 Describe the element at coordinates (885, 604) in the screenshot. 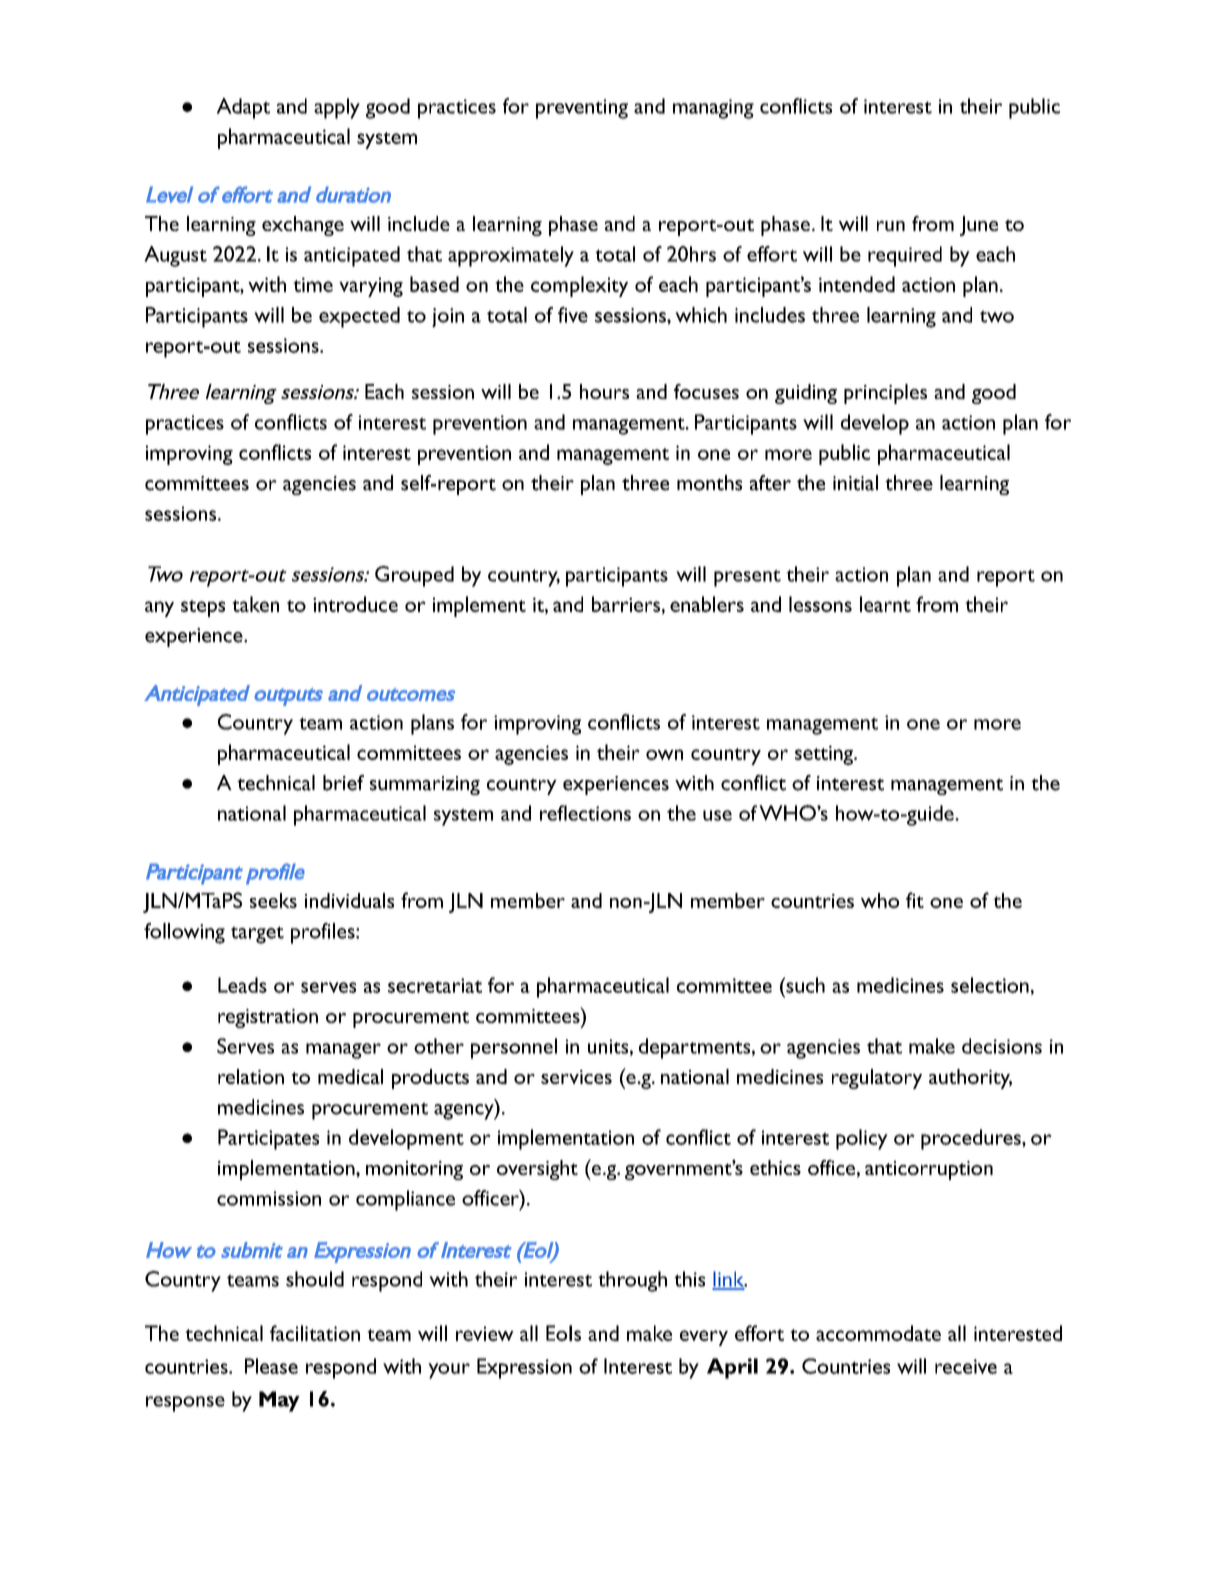

I see `learnt` at that location.
